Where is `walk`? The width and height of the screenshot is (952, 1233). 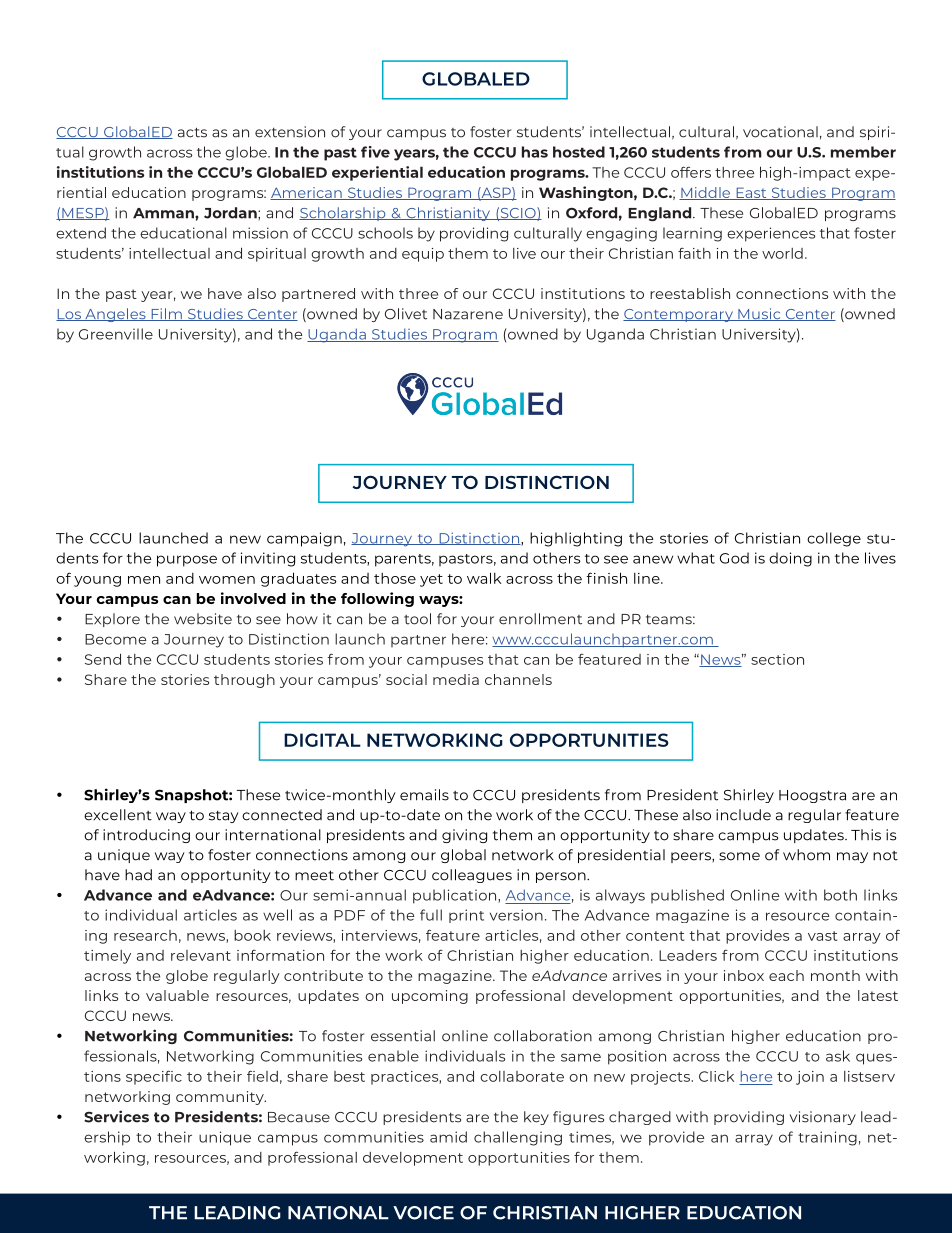
walk is located at coordinates (484, 578).
